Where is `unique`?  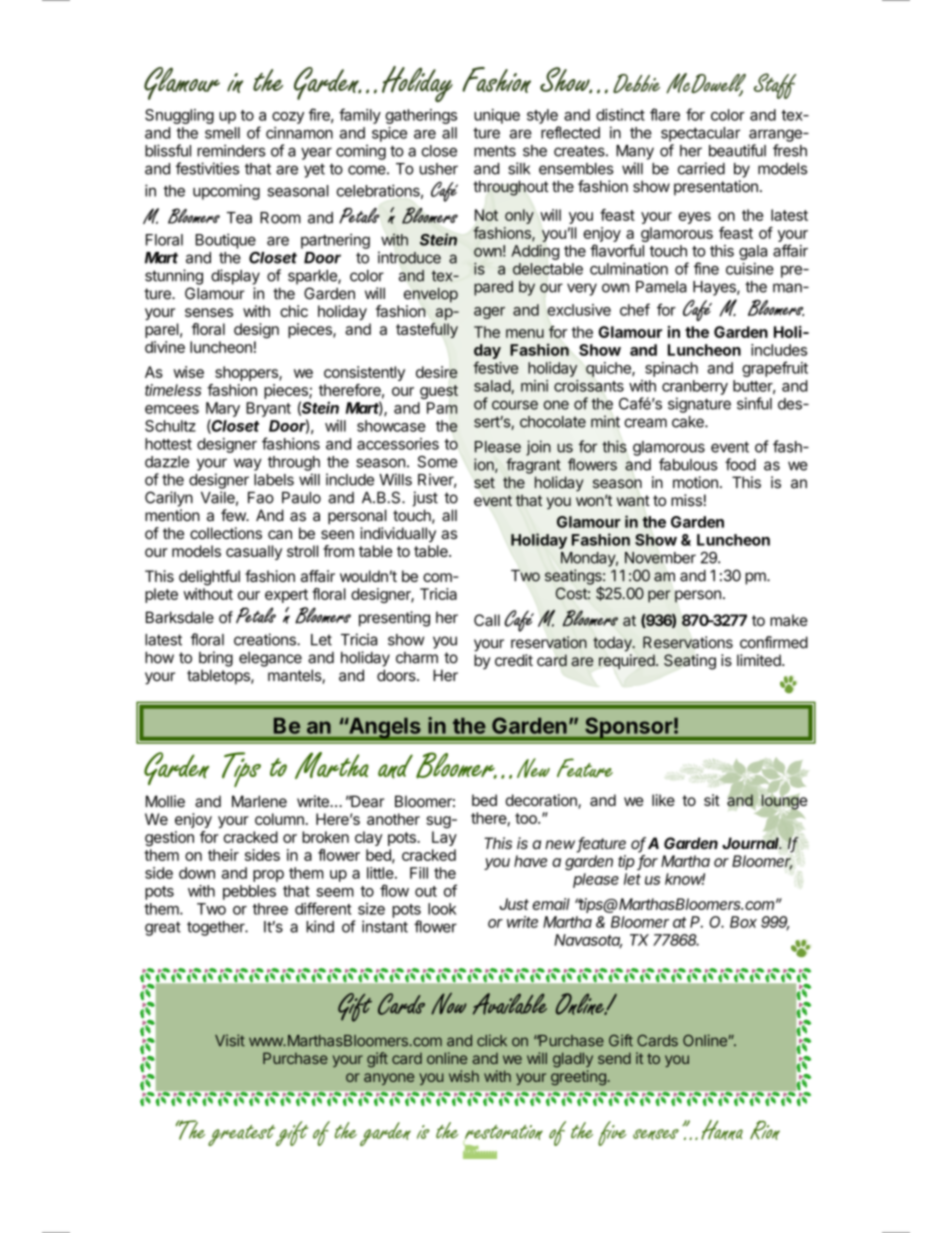 unique is located at coordinates (497, 116).
